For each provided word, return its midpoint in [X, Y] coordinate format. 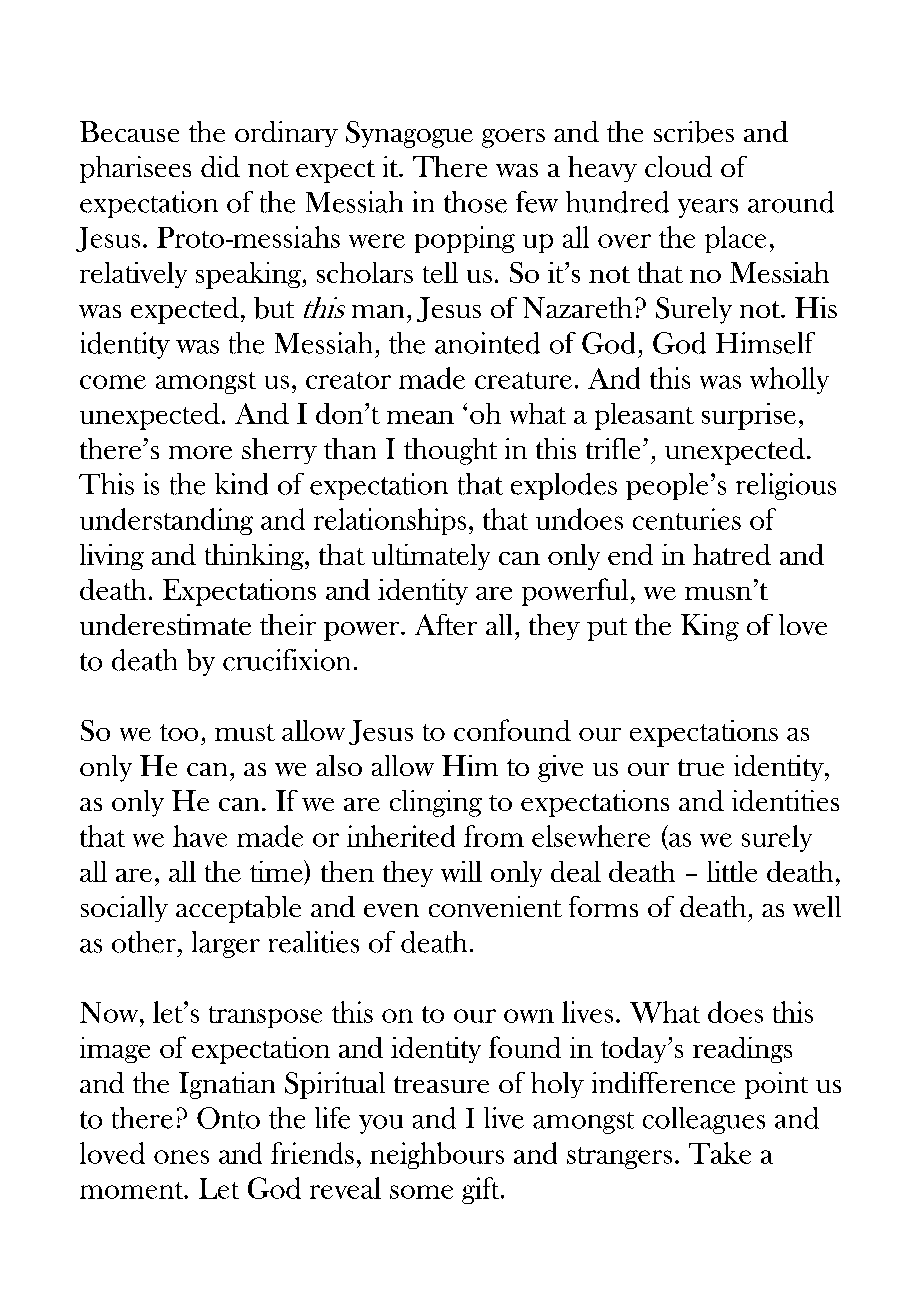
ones [181, 1157]
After [446, 624]
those [475, 202]
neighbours [437, 1155]
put [607, 629]
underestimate [165, 624]
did [220, 166]
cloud [678, 166]
